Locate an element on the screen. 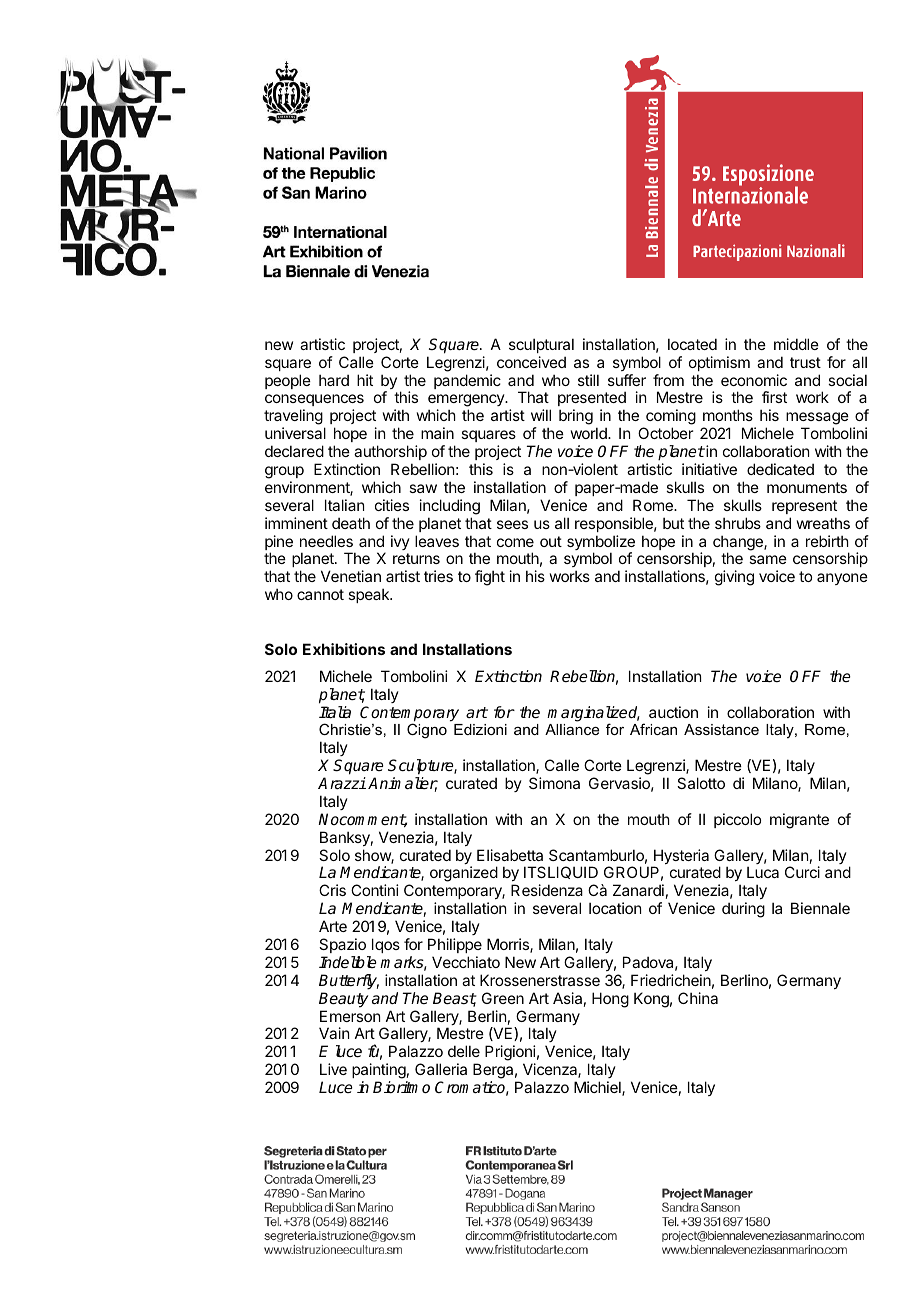 This screenshot has width=924, height=1309. China is located at coordinates (698, 998).
